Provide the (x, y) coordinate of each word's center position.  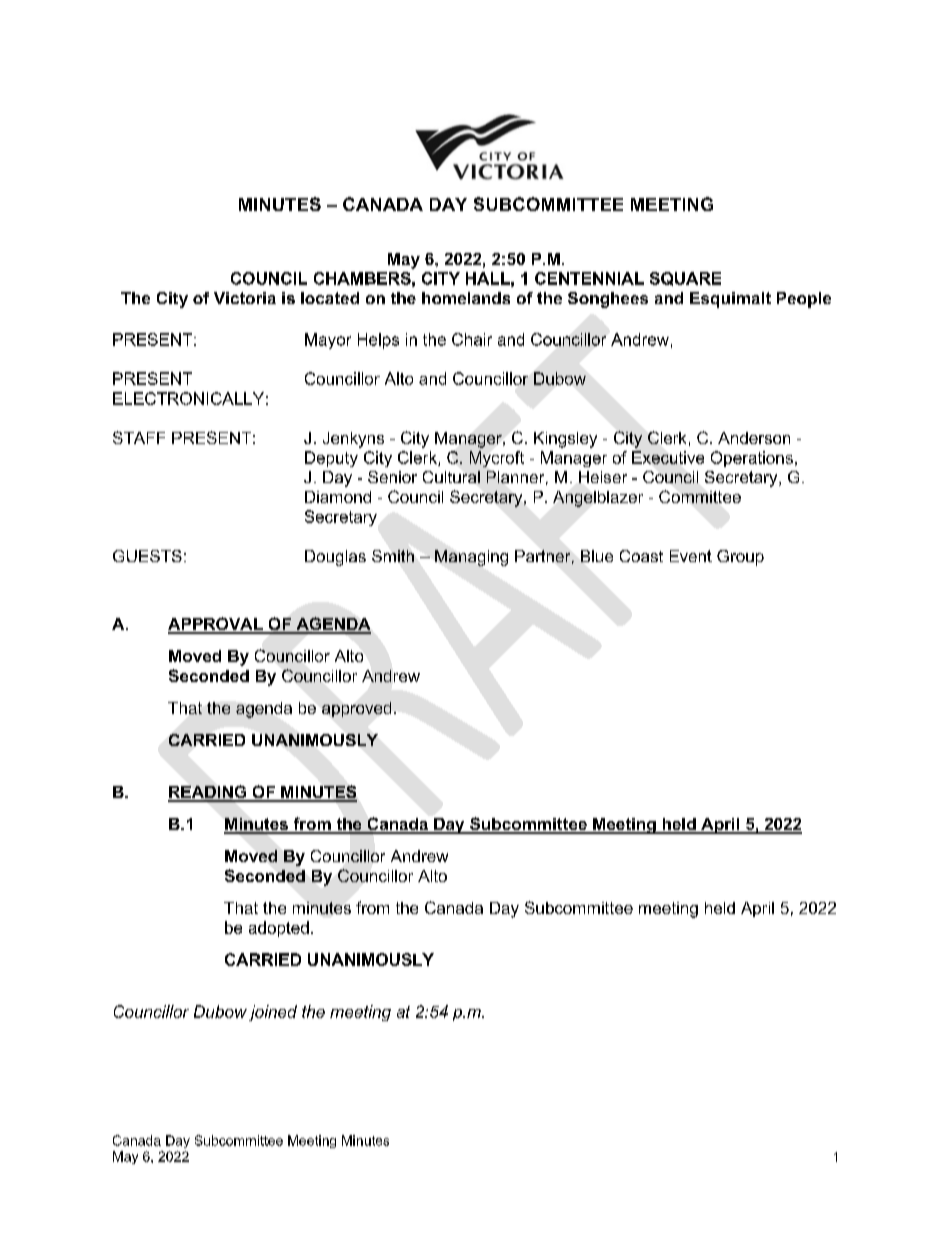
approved (356, 709)
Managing (471, 558)
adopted (279, 929)
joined (273, 1013)
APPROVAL (216, 625)
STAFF (139, 437)
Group (740, 558)
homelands (466, 298)
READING (208, 793)
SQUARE (685, 279)
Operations (752, 459)
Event (691, 556)
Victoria (245, 298)
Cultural (451, 477)
